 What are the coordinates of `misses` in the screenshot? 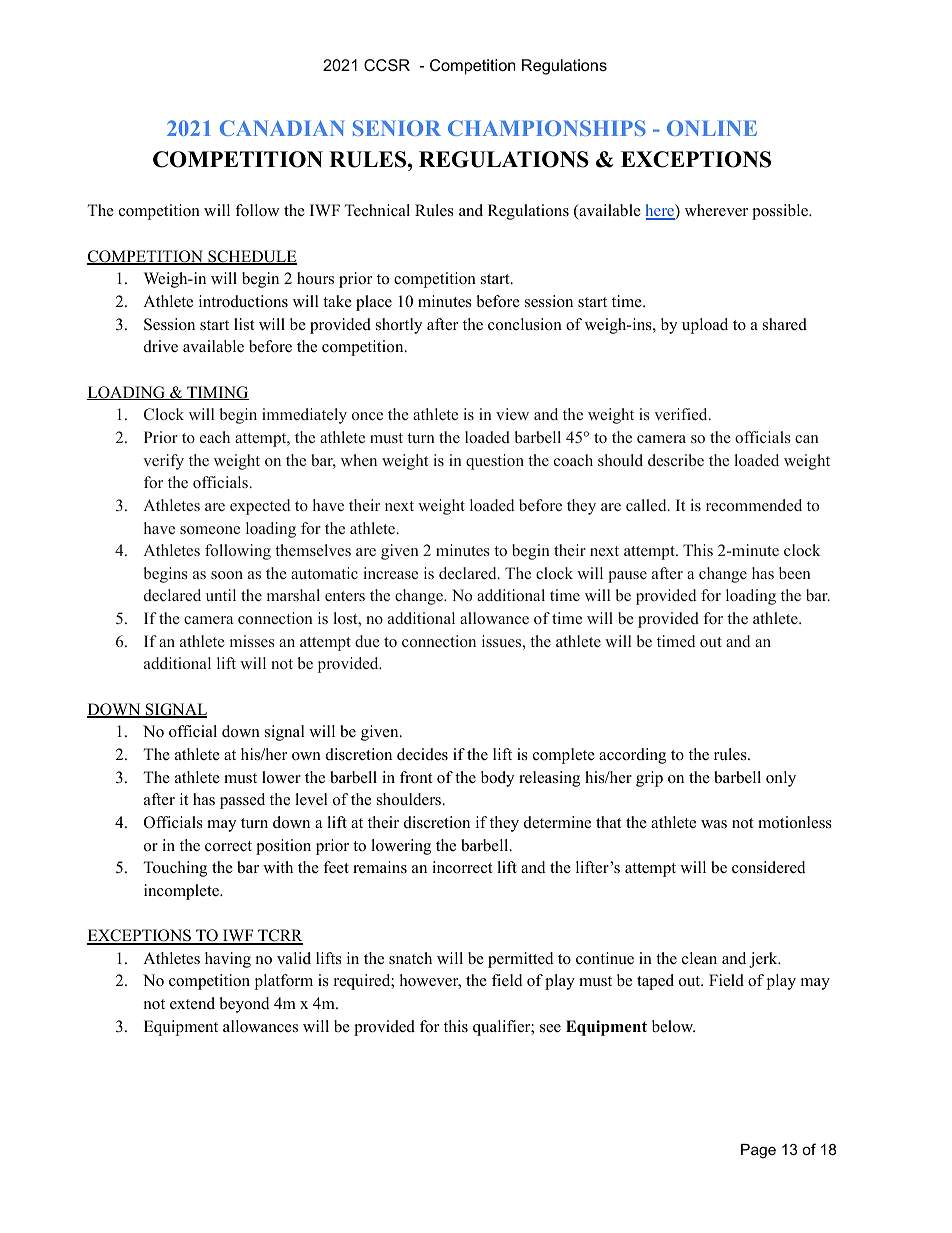 It's located at (252, 641).
